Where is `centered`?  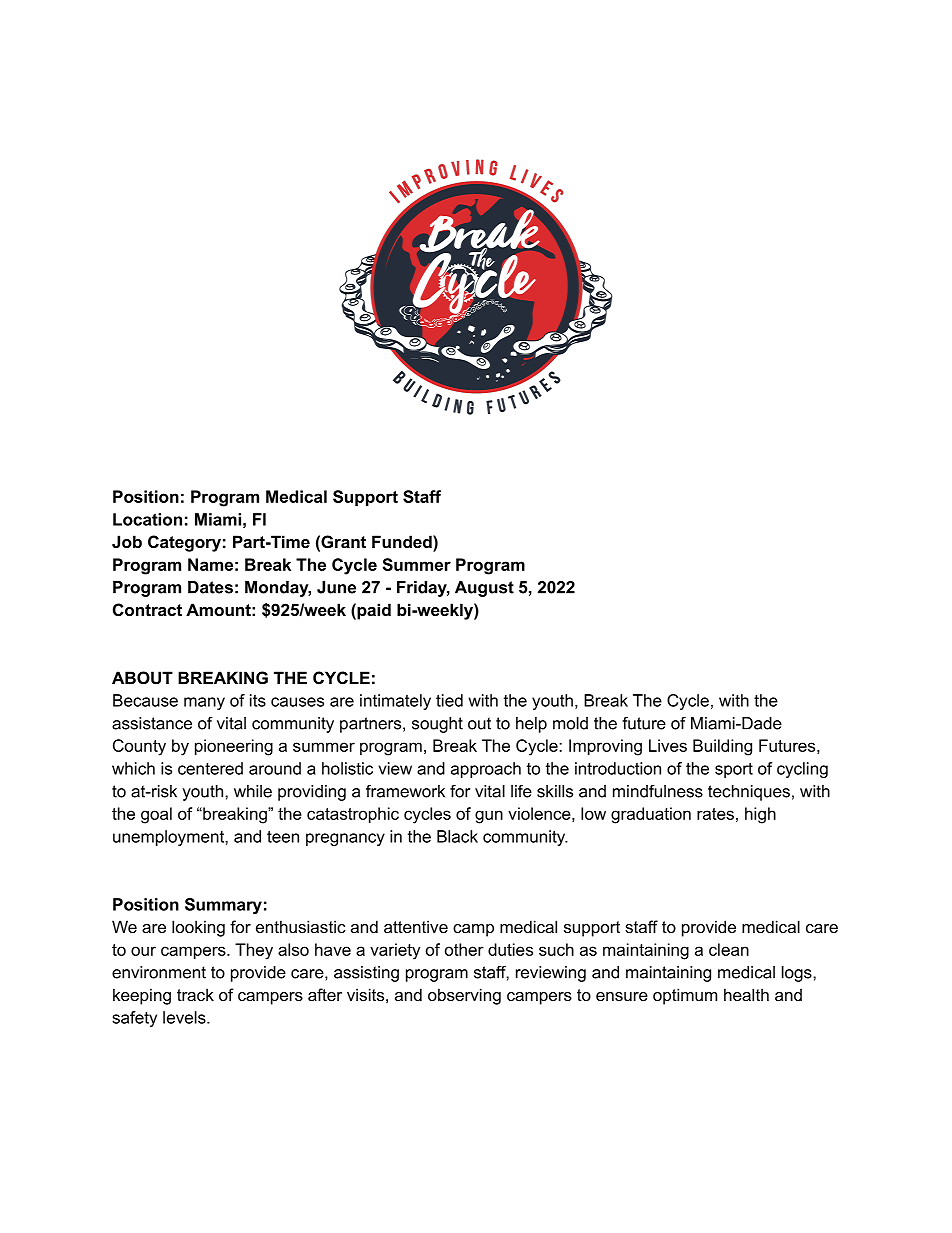
centered is located at coordinates (210, 768).
